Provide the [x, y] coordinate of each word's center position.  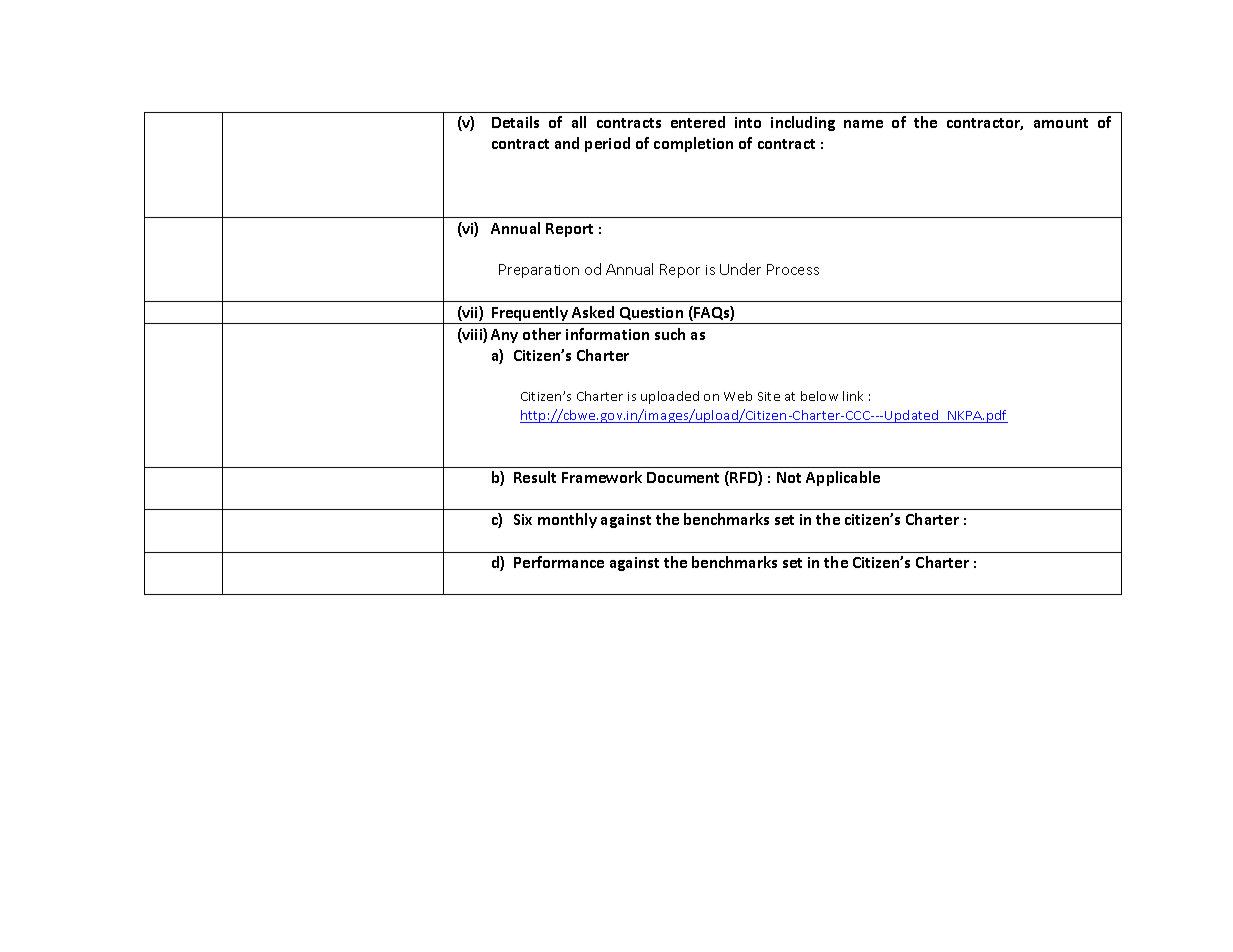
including [803, 123]
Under [740, 269]
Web [738, 396]
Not [789, 477]
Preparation [539, 271]
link [853, 396]
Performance [559, 562]
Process [793, 269]
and [567, 143]
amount [1061, 123]
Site [769, 396]
